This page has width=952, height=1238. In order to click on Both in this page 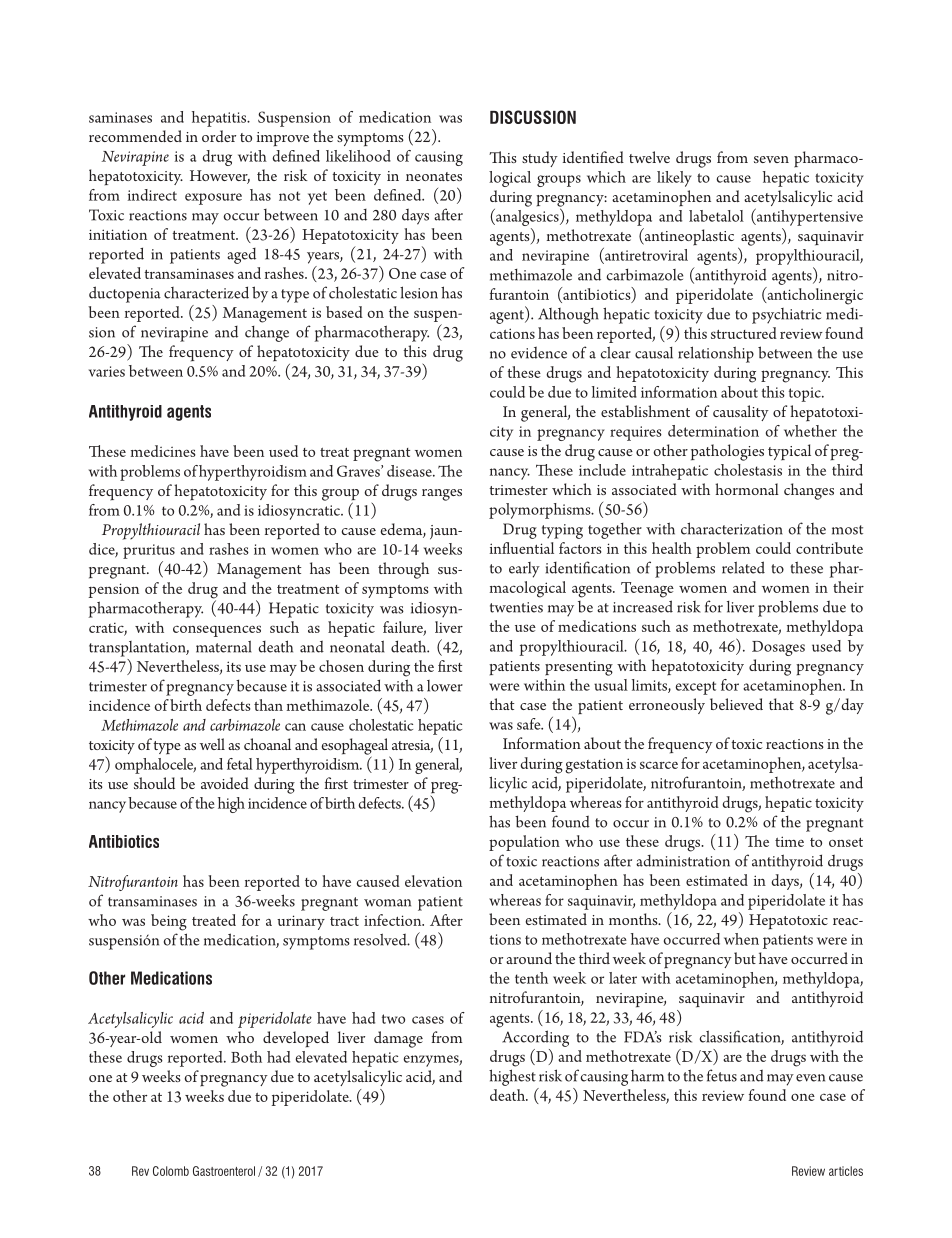, I will do `click(246, 1057)`.
